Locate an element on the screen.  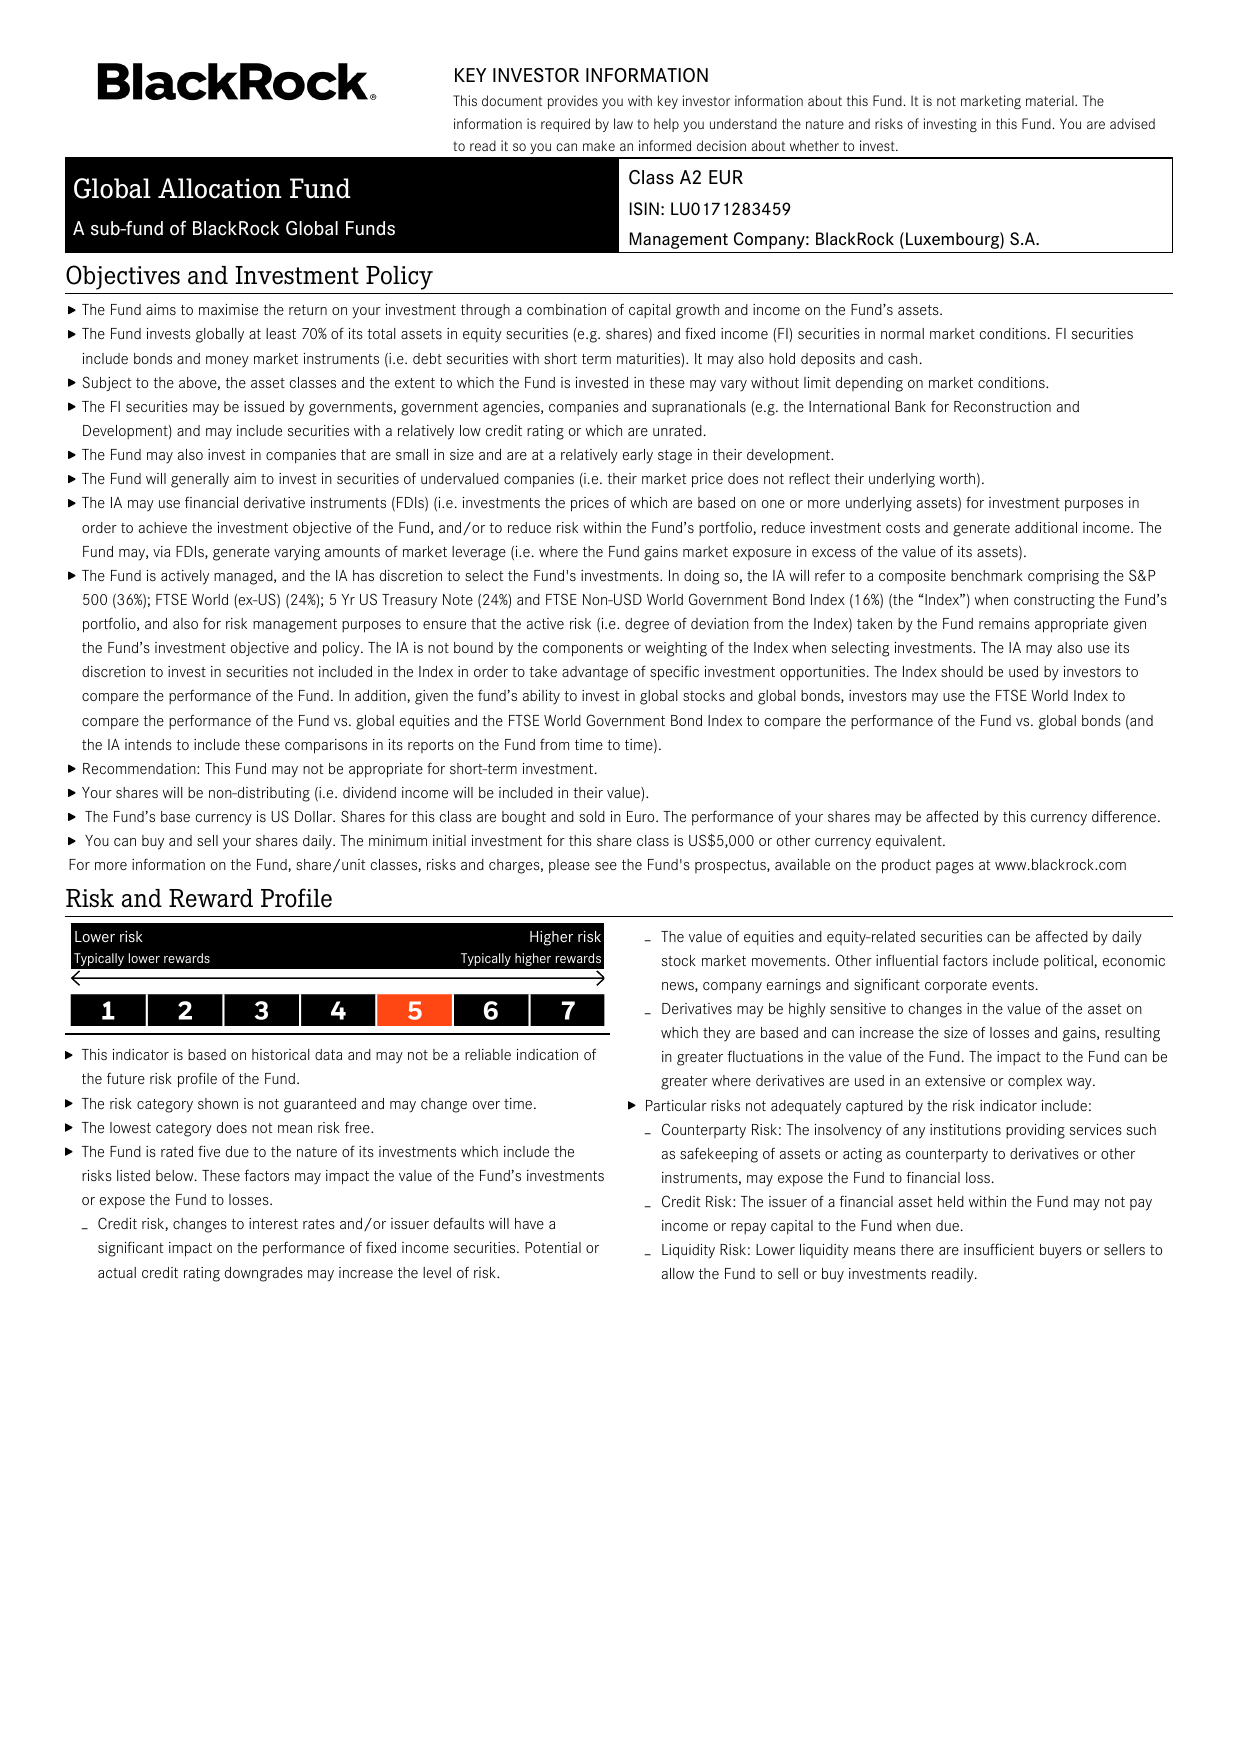
insufficient is located at coordinates (999, 1249).
